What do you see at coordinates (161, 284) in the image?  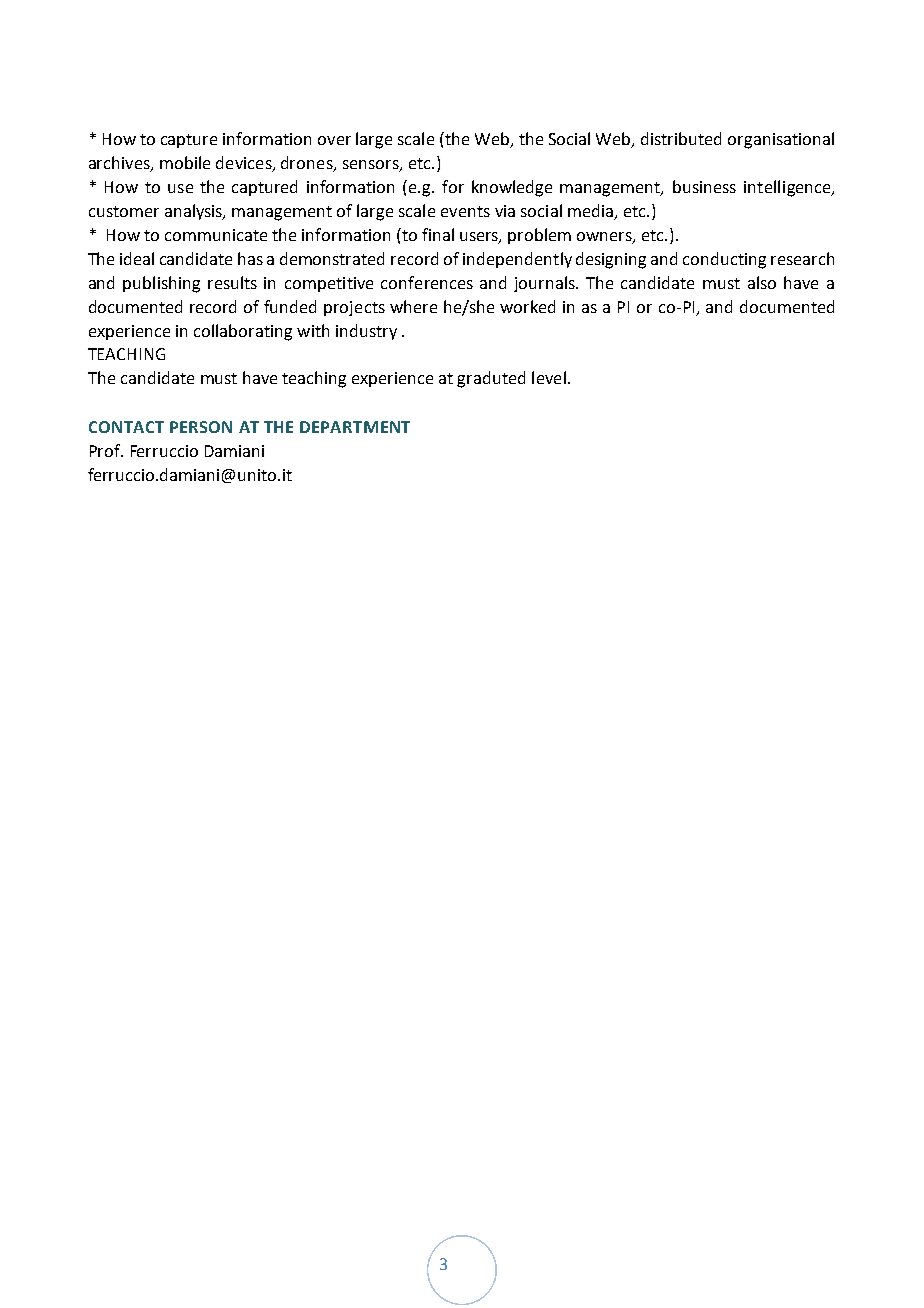 I see `publishing` at bounding box center [161, 284].
